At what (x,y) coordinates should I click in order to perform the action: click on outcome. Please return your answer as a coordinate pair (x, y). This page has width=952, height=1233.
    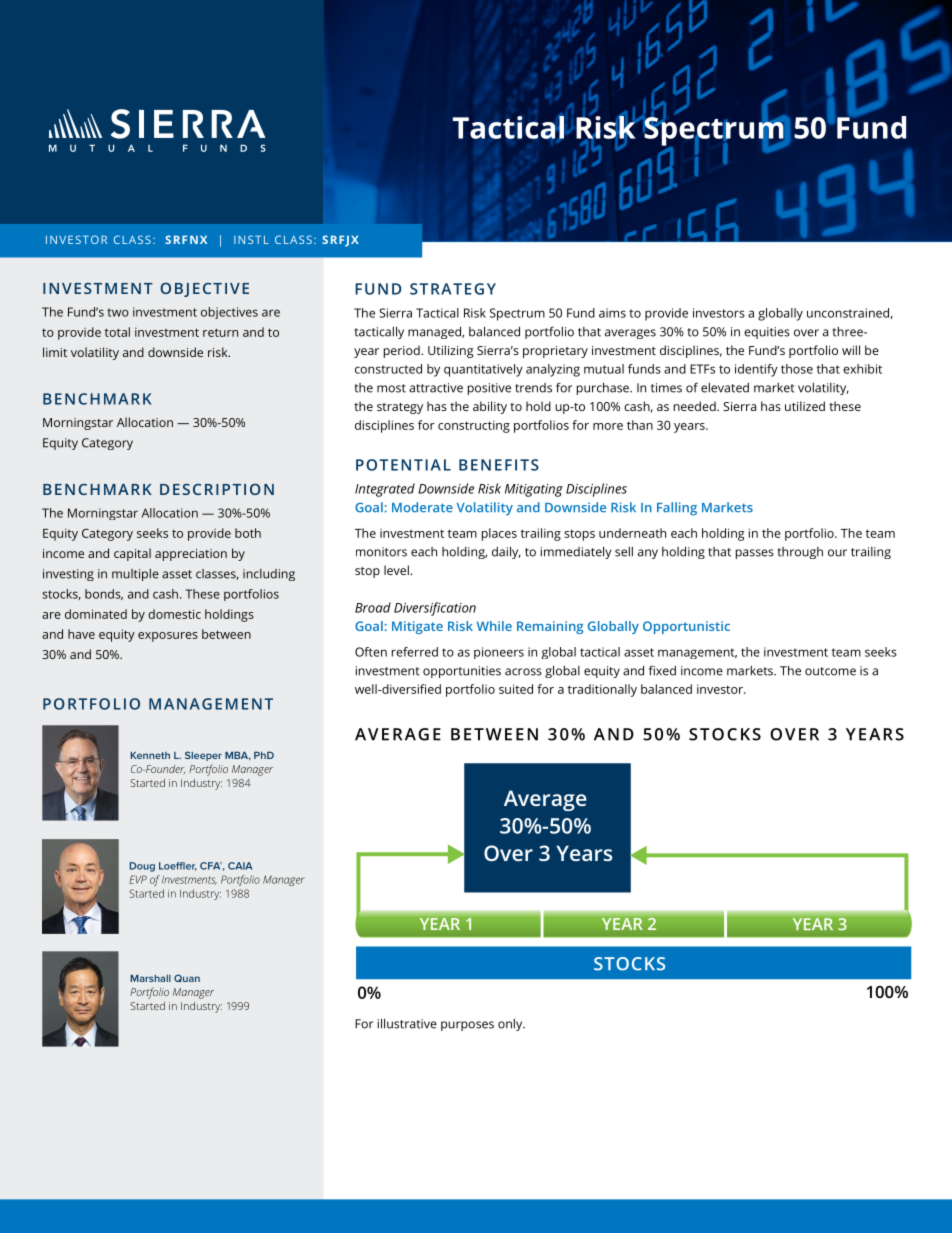
    Looking at the image, I should click on (830, 671).
